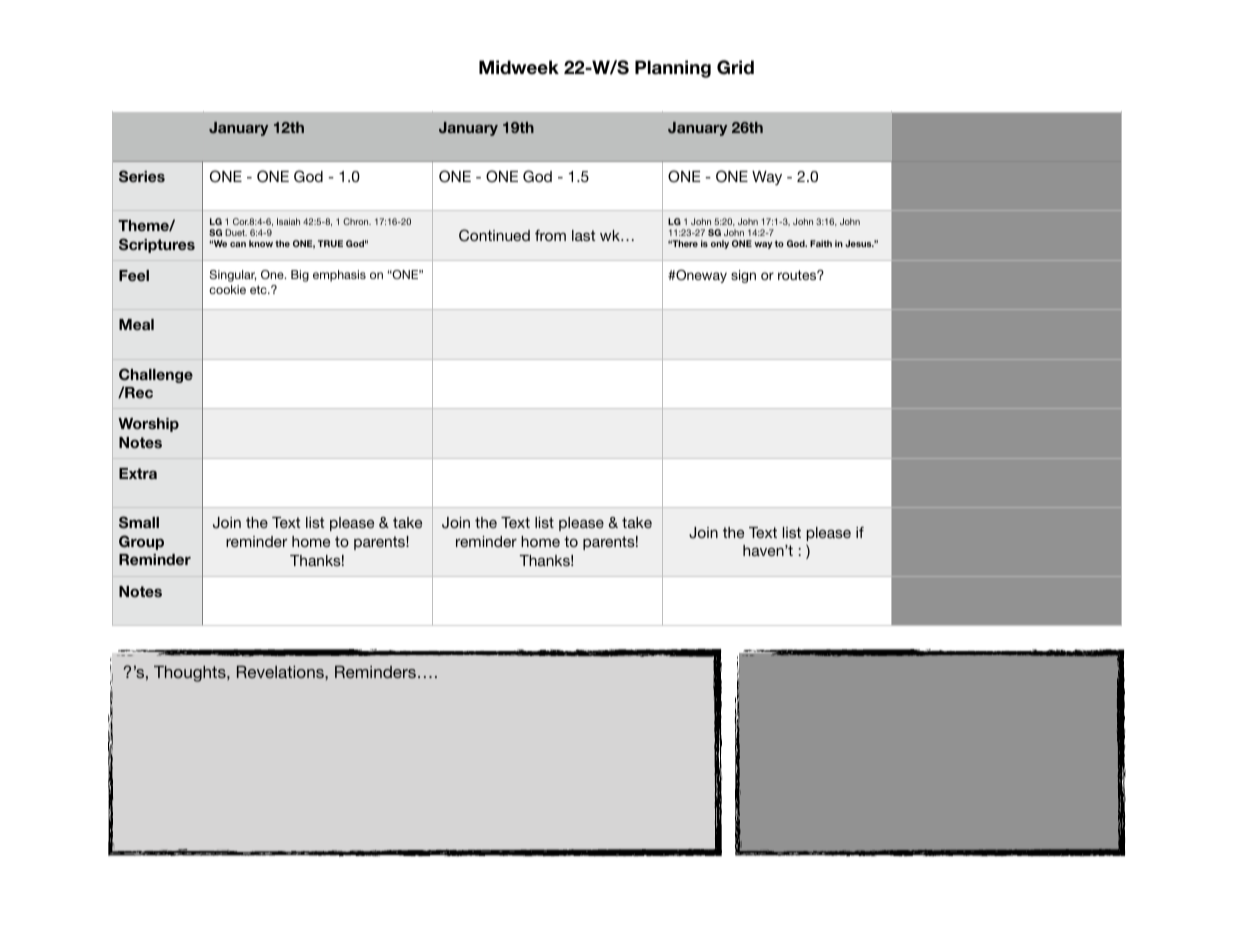 This image has height=952, width=1233. Describe the element at coordinates (519, 67) in the image. I see `Midweek` at that location.
